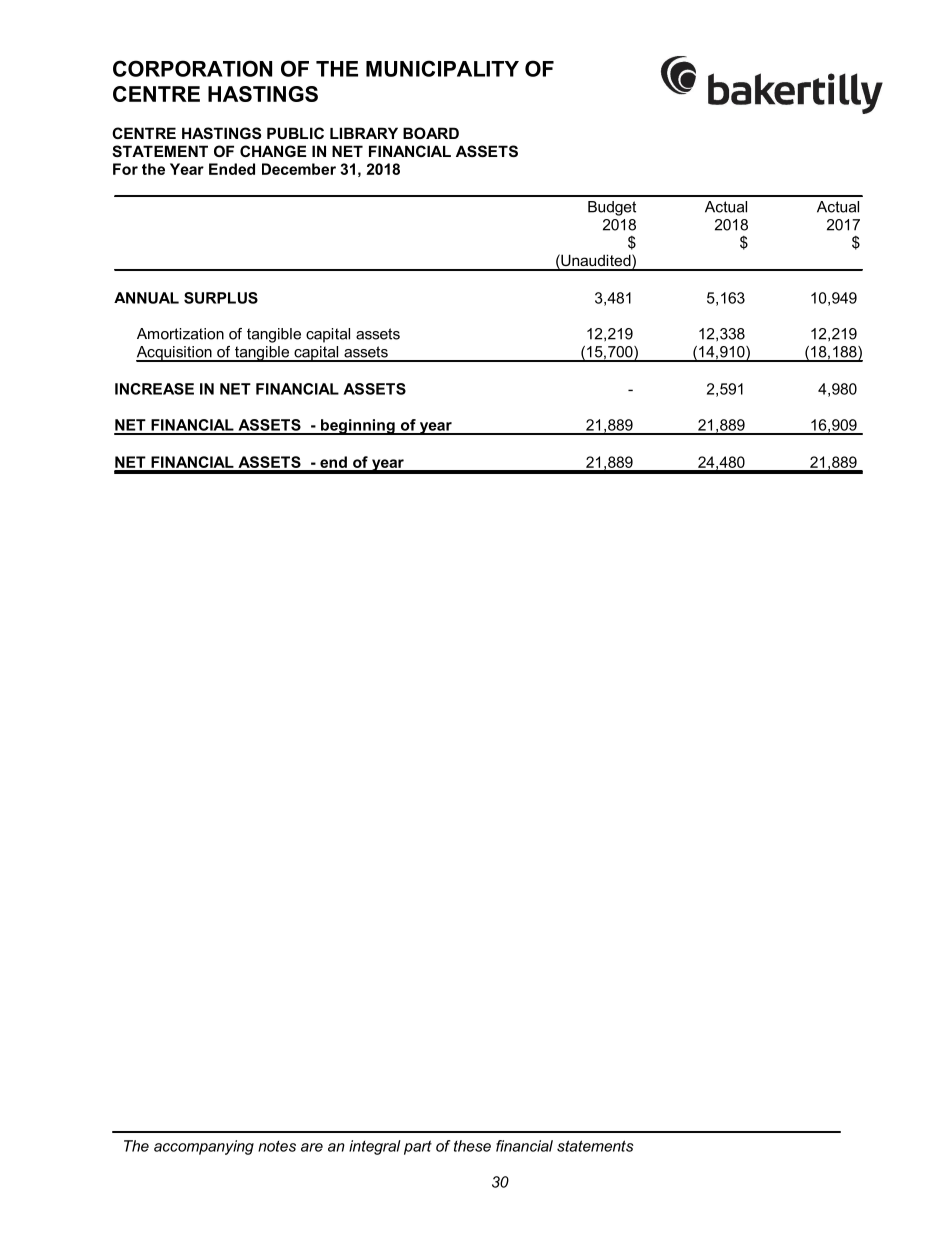  What do you see at coordinates (358, 427) in the image?
I see `beginning` at bounding box center [358, 427].
